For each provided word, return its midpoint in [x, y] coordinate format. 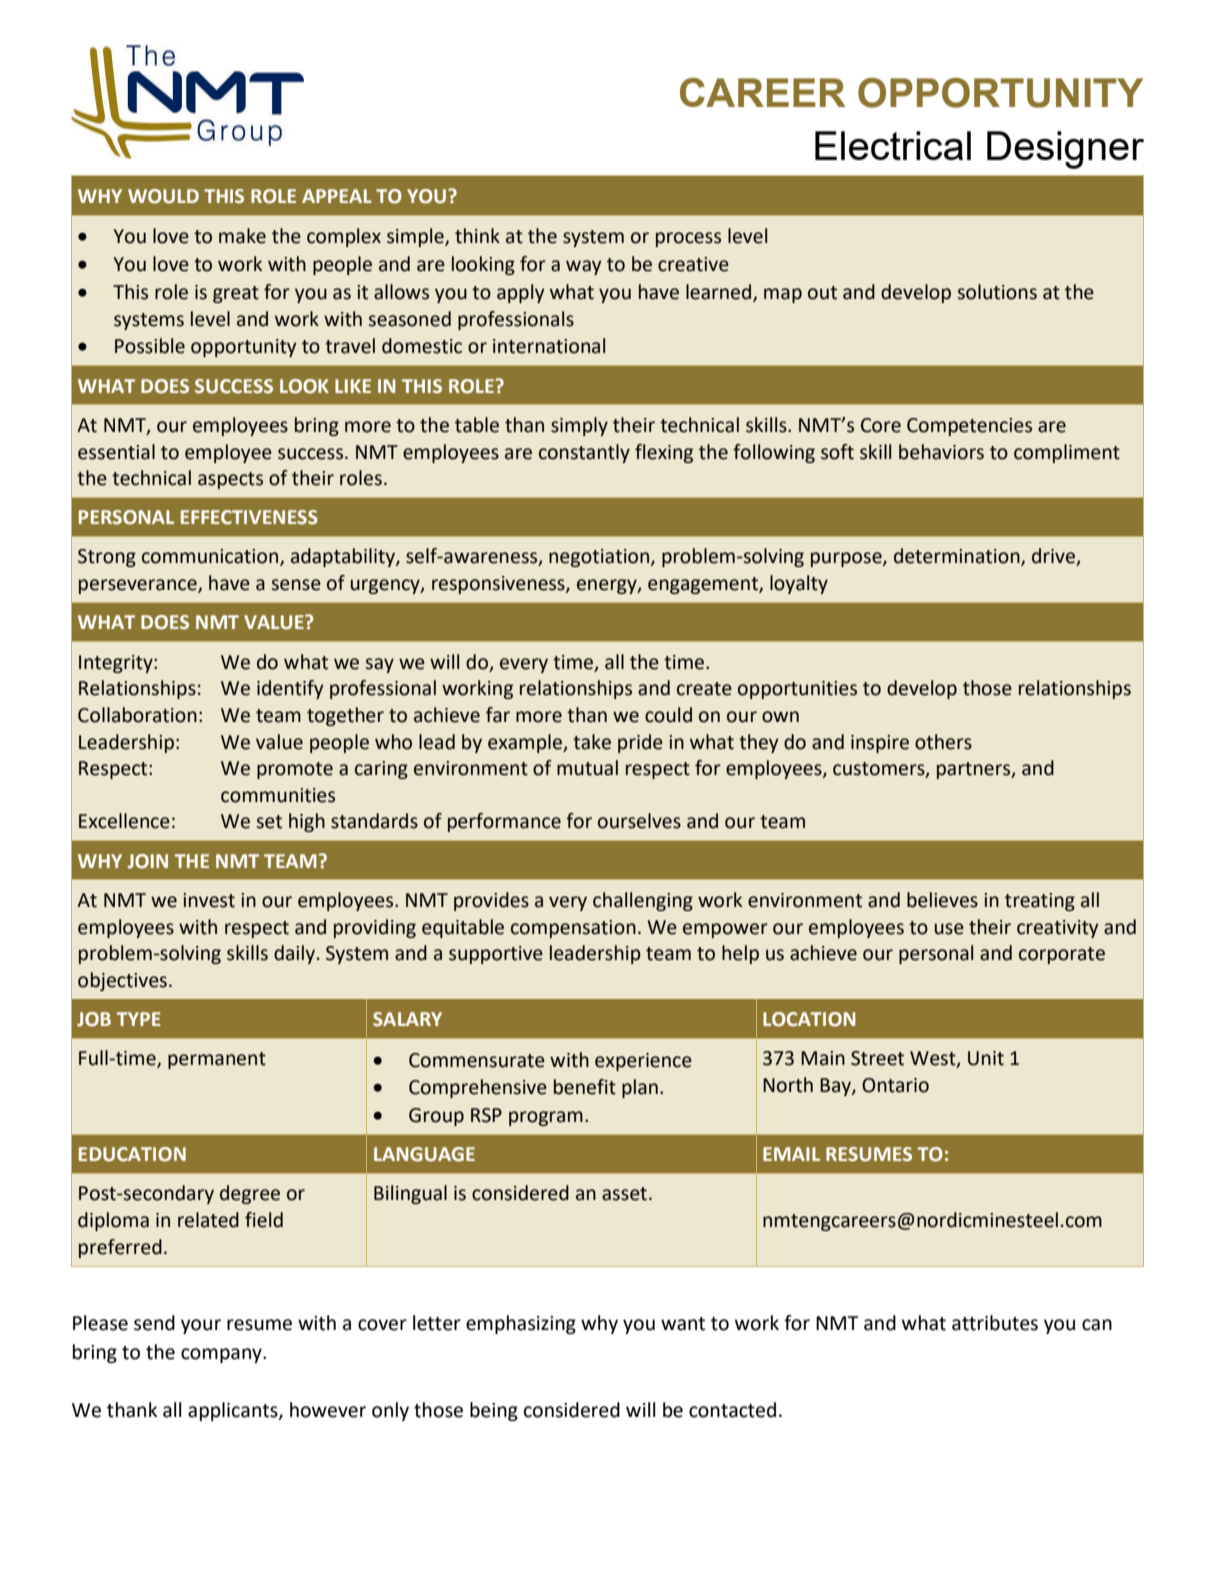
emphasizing [521, 1324]
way [584, 267]
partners [975, 770]
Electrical [893, 145]
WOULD [163, 196]
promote [295, 770]
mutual [587, 768]
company [222, 1355]
